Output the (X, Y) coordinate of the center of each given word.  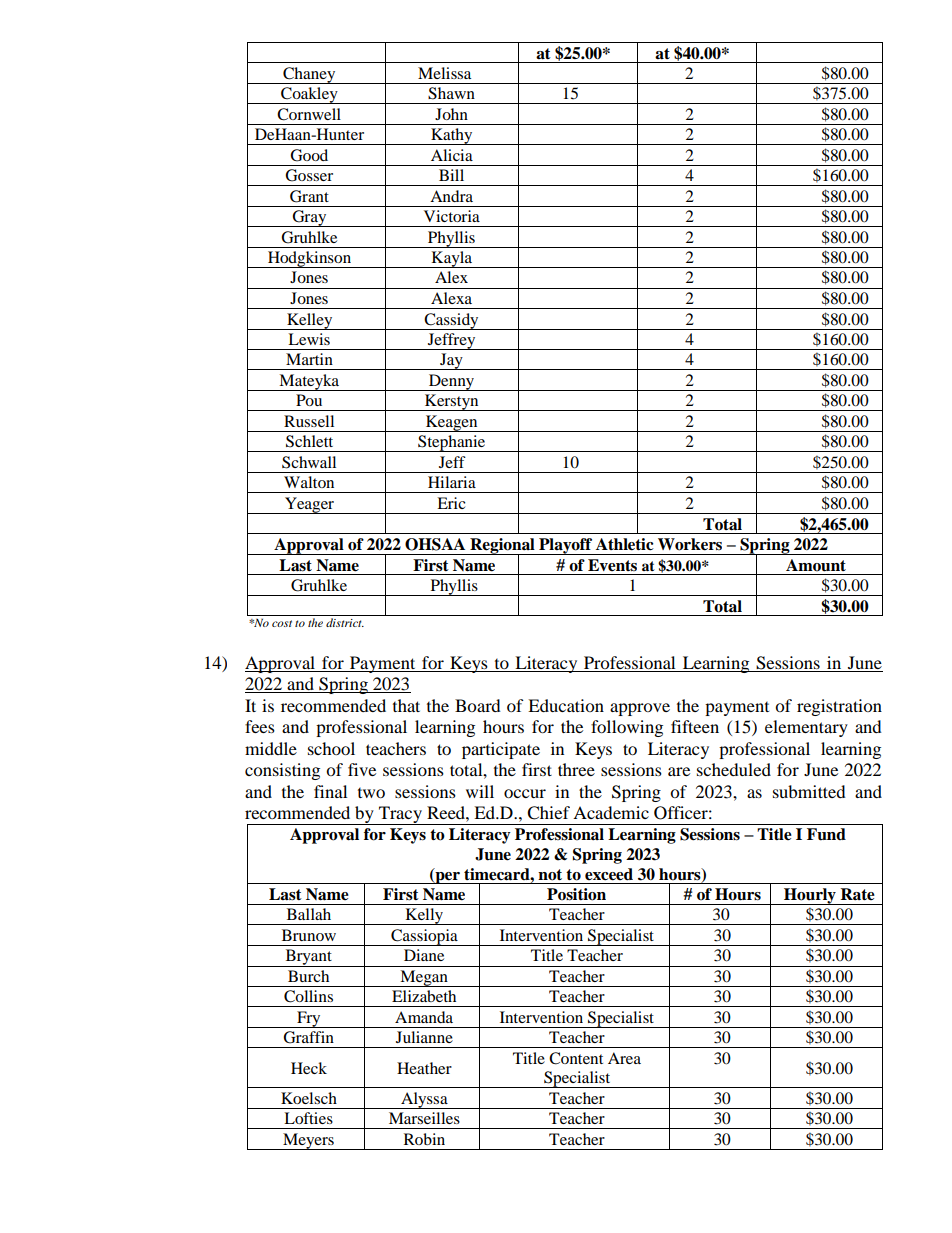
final (330, 791)
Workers (690, 544)
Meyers (308, 1141)
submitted (809, 791)
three (576, 769)
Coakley (309, 95)
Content (576, 1058)
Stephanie (452, 443)
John (451, 114)
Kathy (452, 136)
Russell (309, 421)
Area (624, 1058)
